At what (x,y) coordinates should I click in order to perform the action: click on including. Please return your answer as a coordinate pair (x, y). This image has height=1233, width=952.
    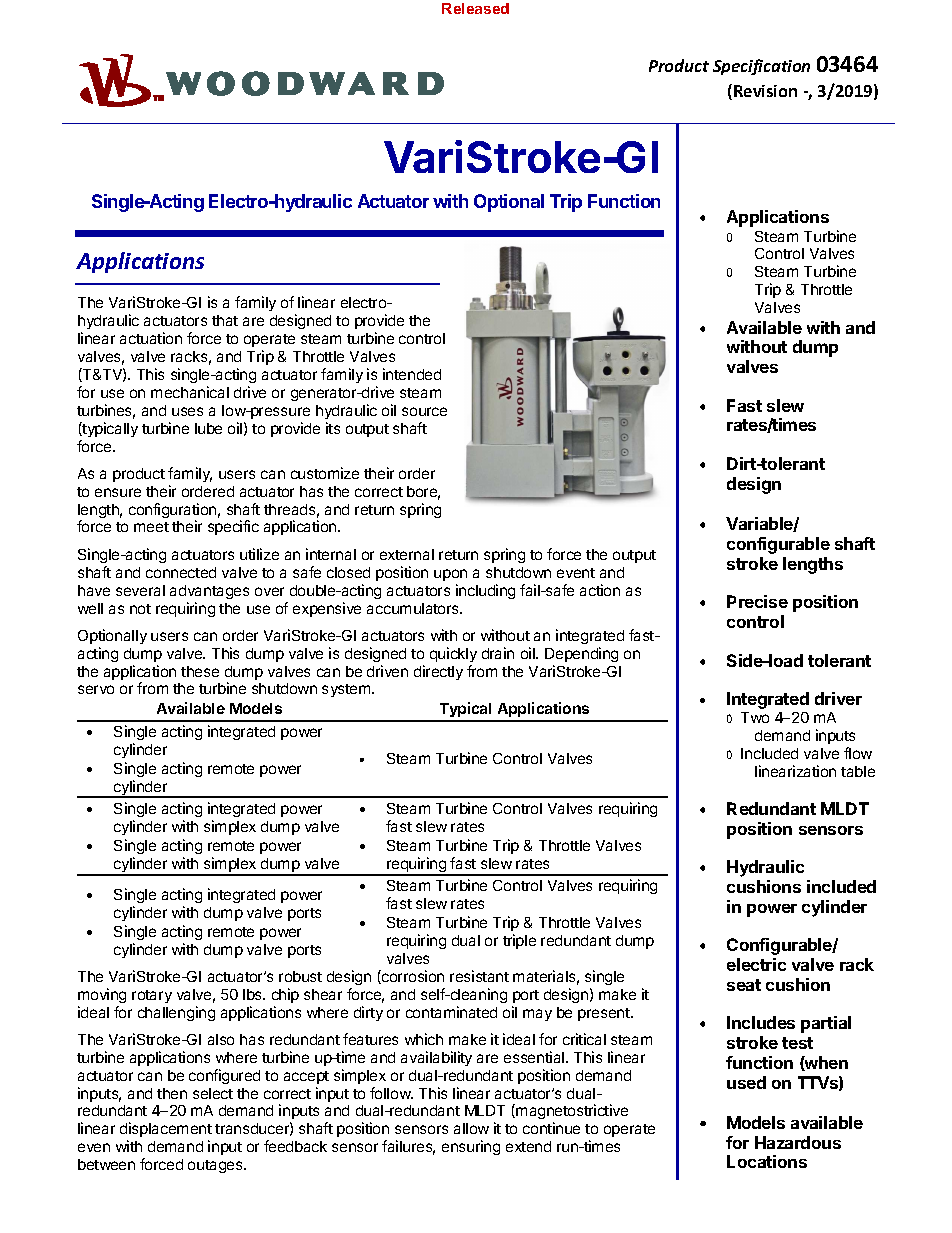
    Looking at the image, I should click on (485, 591).
